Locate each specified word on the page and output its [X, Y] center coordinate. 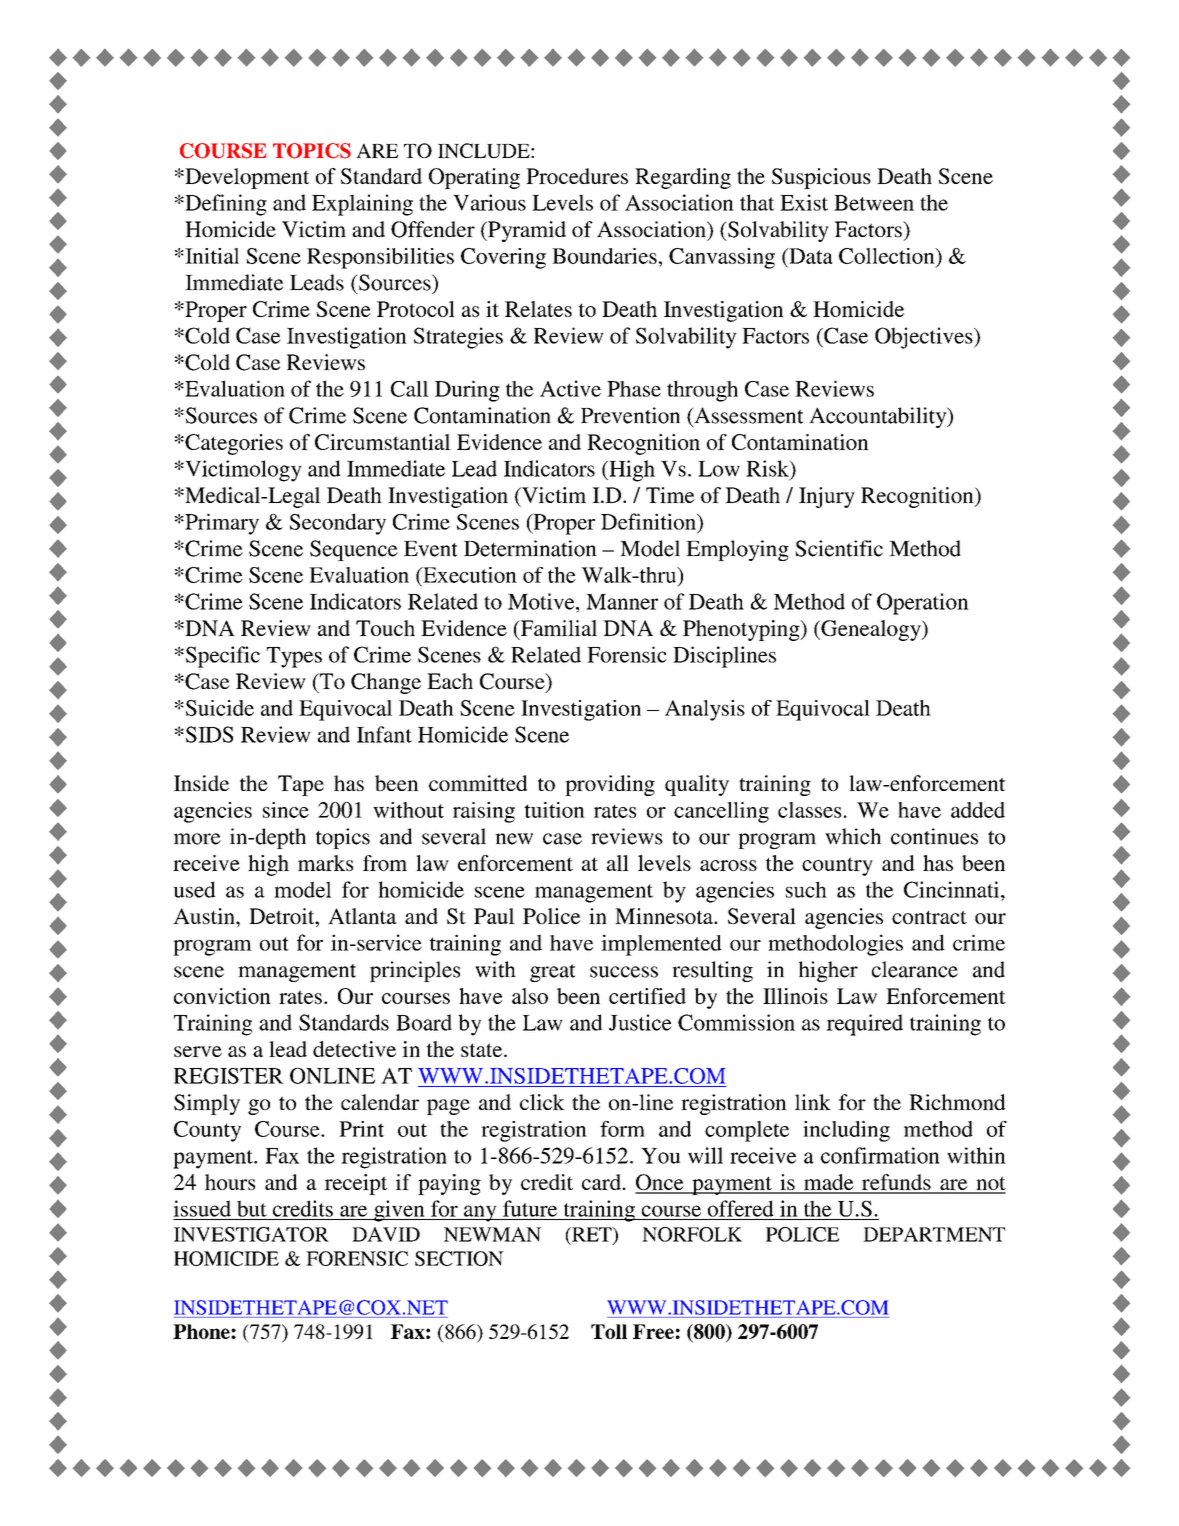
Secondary [338, 524]
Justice [640, 1022]
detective [354, 1049]
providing [610, 785]
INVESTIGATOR [251, 1234]
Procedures [577, 176]
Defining [225, 205]
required [864, 1025]
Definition [649, 521]
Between [874, 203]
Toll [609, 1331]
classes [809, 810]
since [286, 810]
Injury [827, 497]
